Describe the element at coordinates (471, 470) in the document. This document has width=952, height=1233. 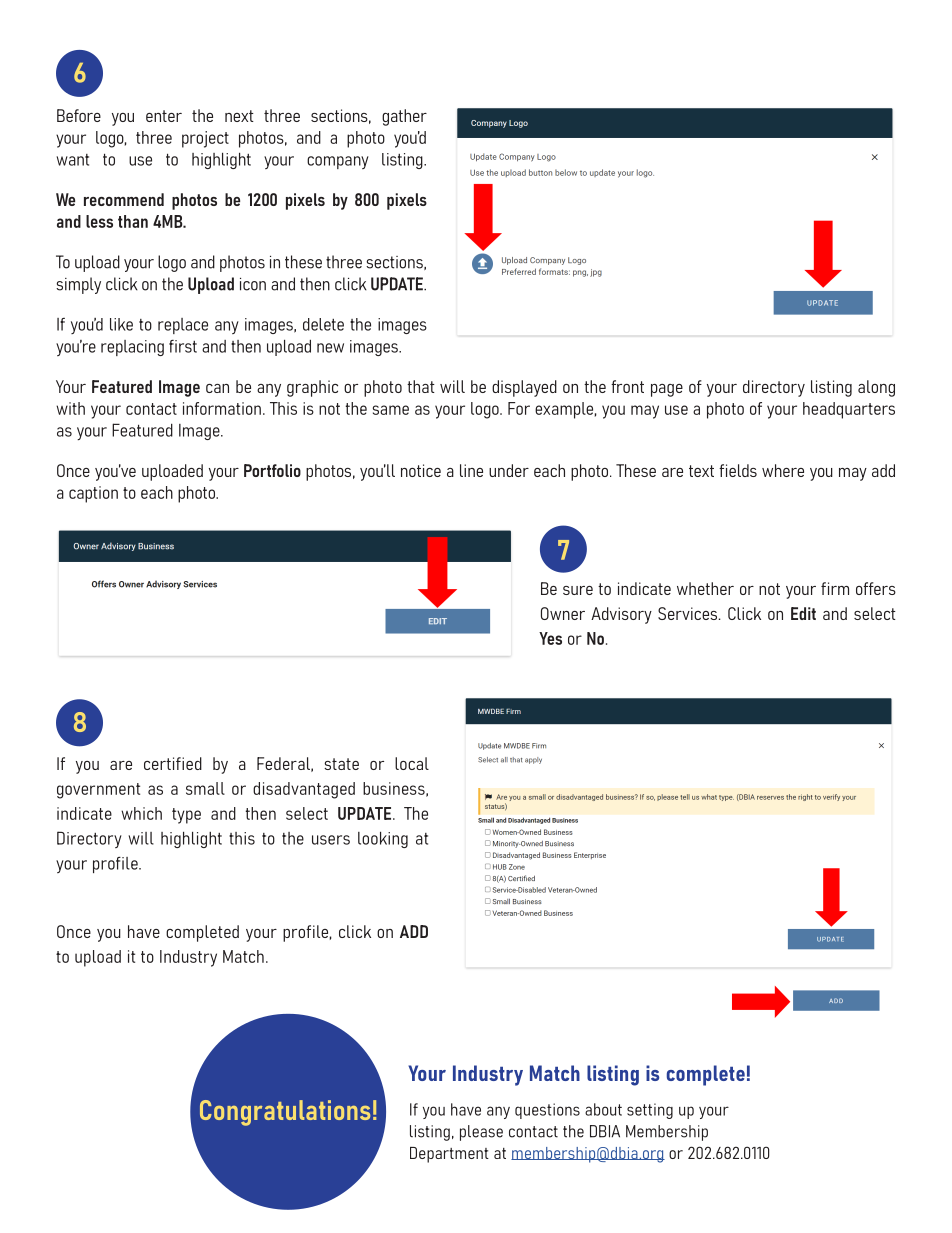
I see `line` at that location.
